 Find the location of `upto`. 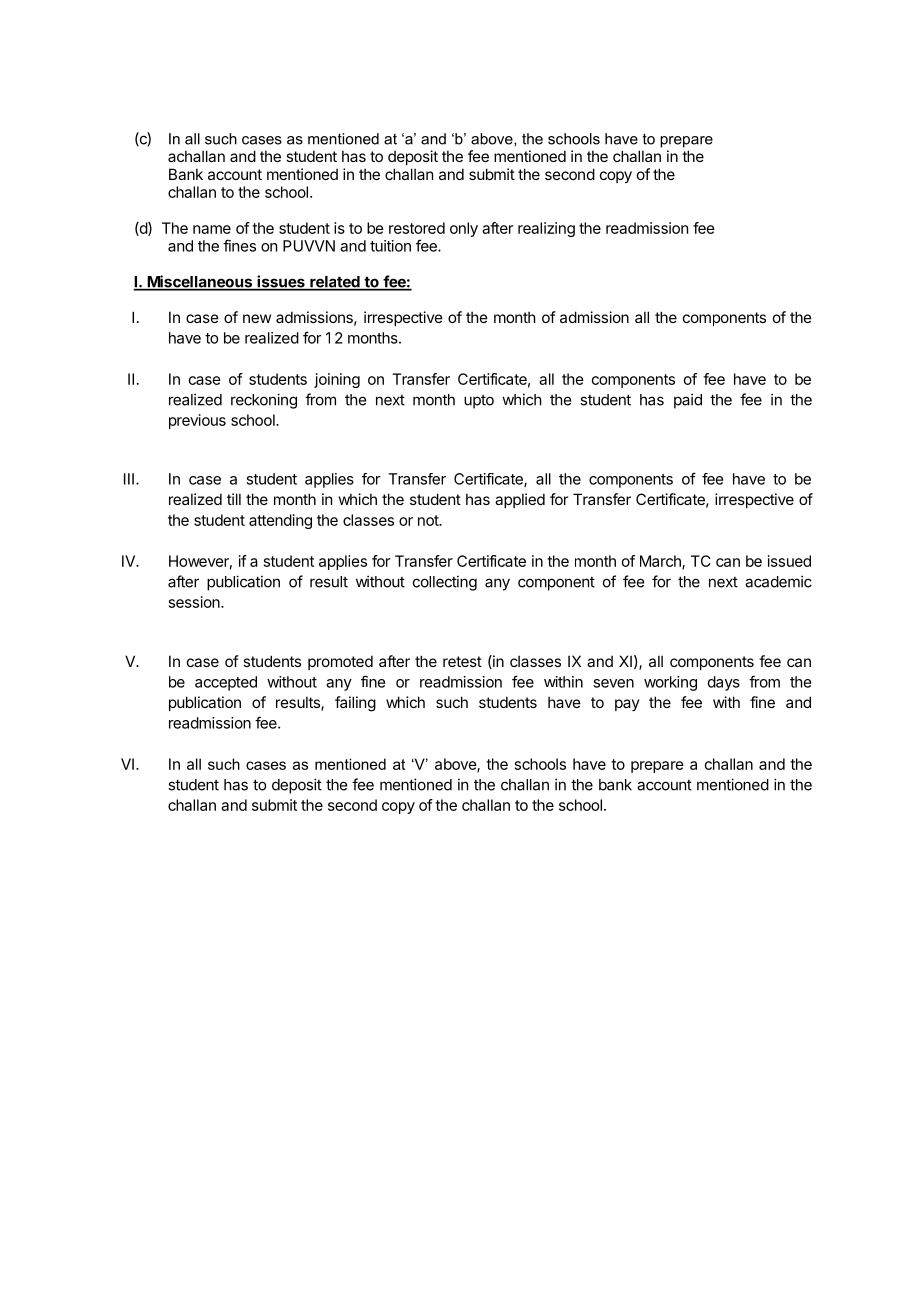

upto is located at coordinates (479, 402).
